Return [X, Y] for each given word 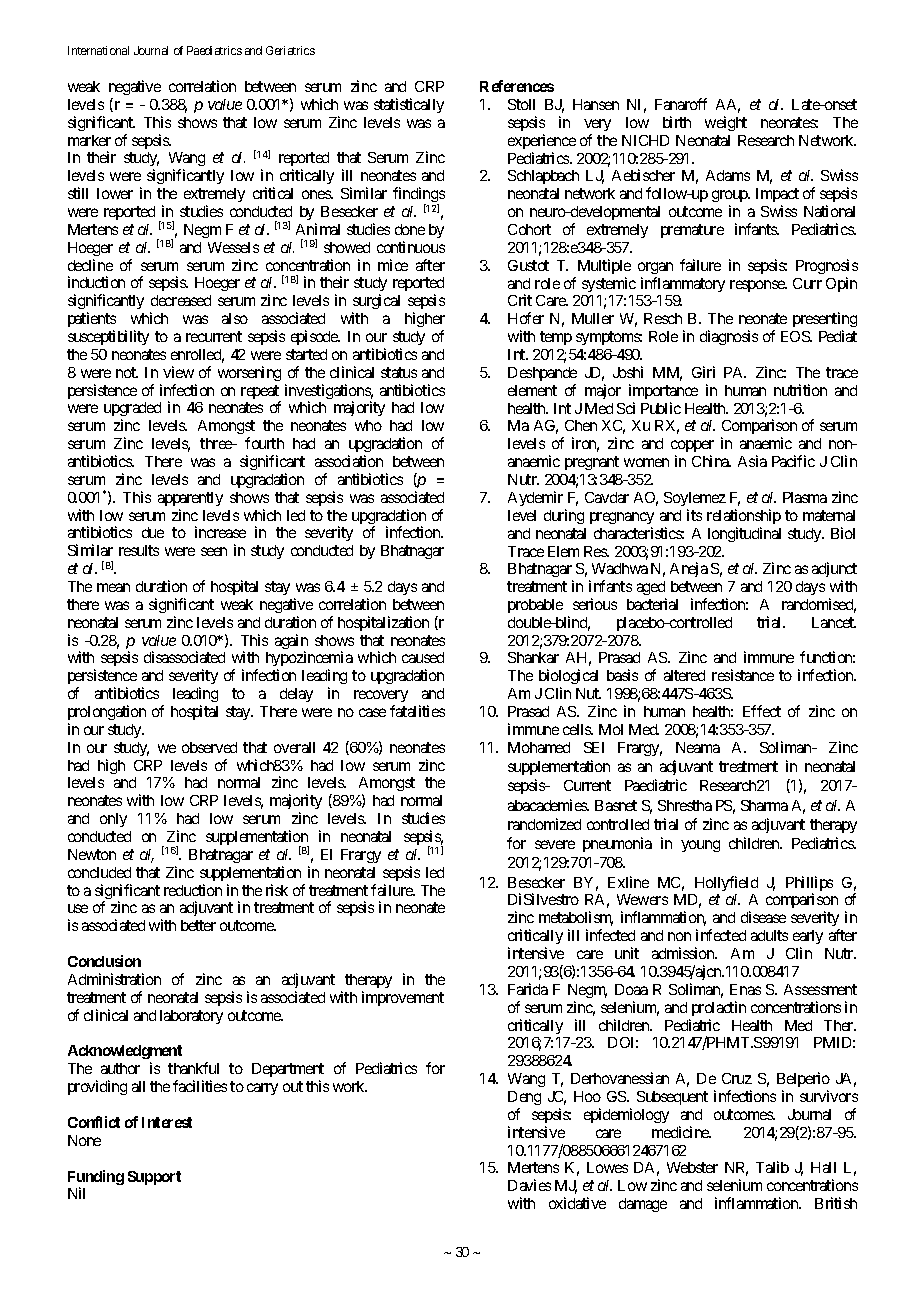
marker [89, 140]
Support [154, 1178]
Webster [692, 1167]
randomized [544, 824]
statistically [409, 105]
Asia [752, 461]
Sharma [764, 805]
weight [726, 123]
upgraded [132, 411]
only [113, 820]
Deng [524, 1098]
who [368, 425]
